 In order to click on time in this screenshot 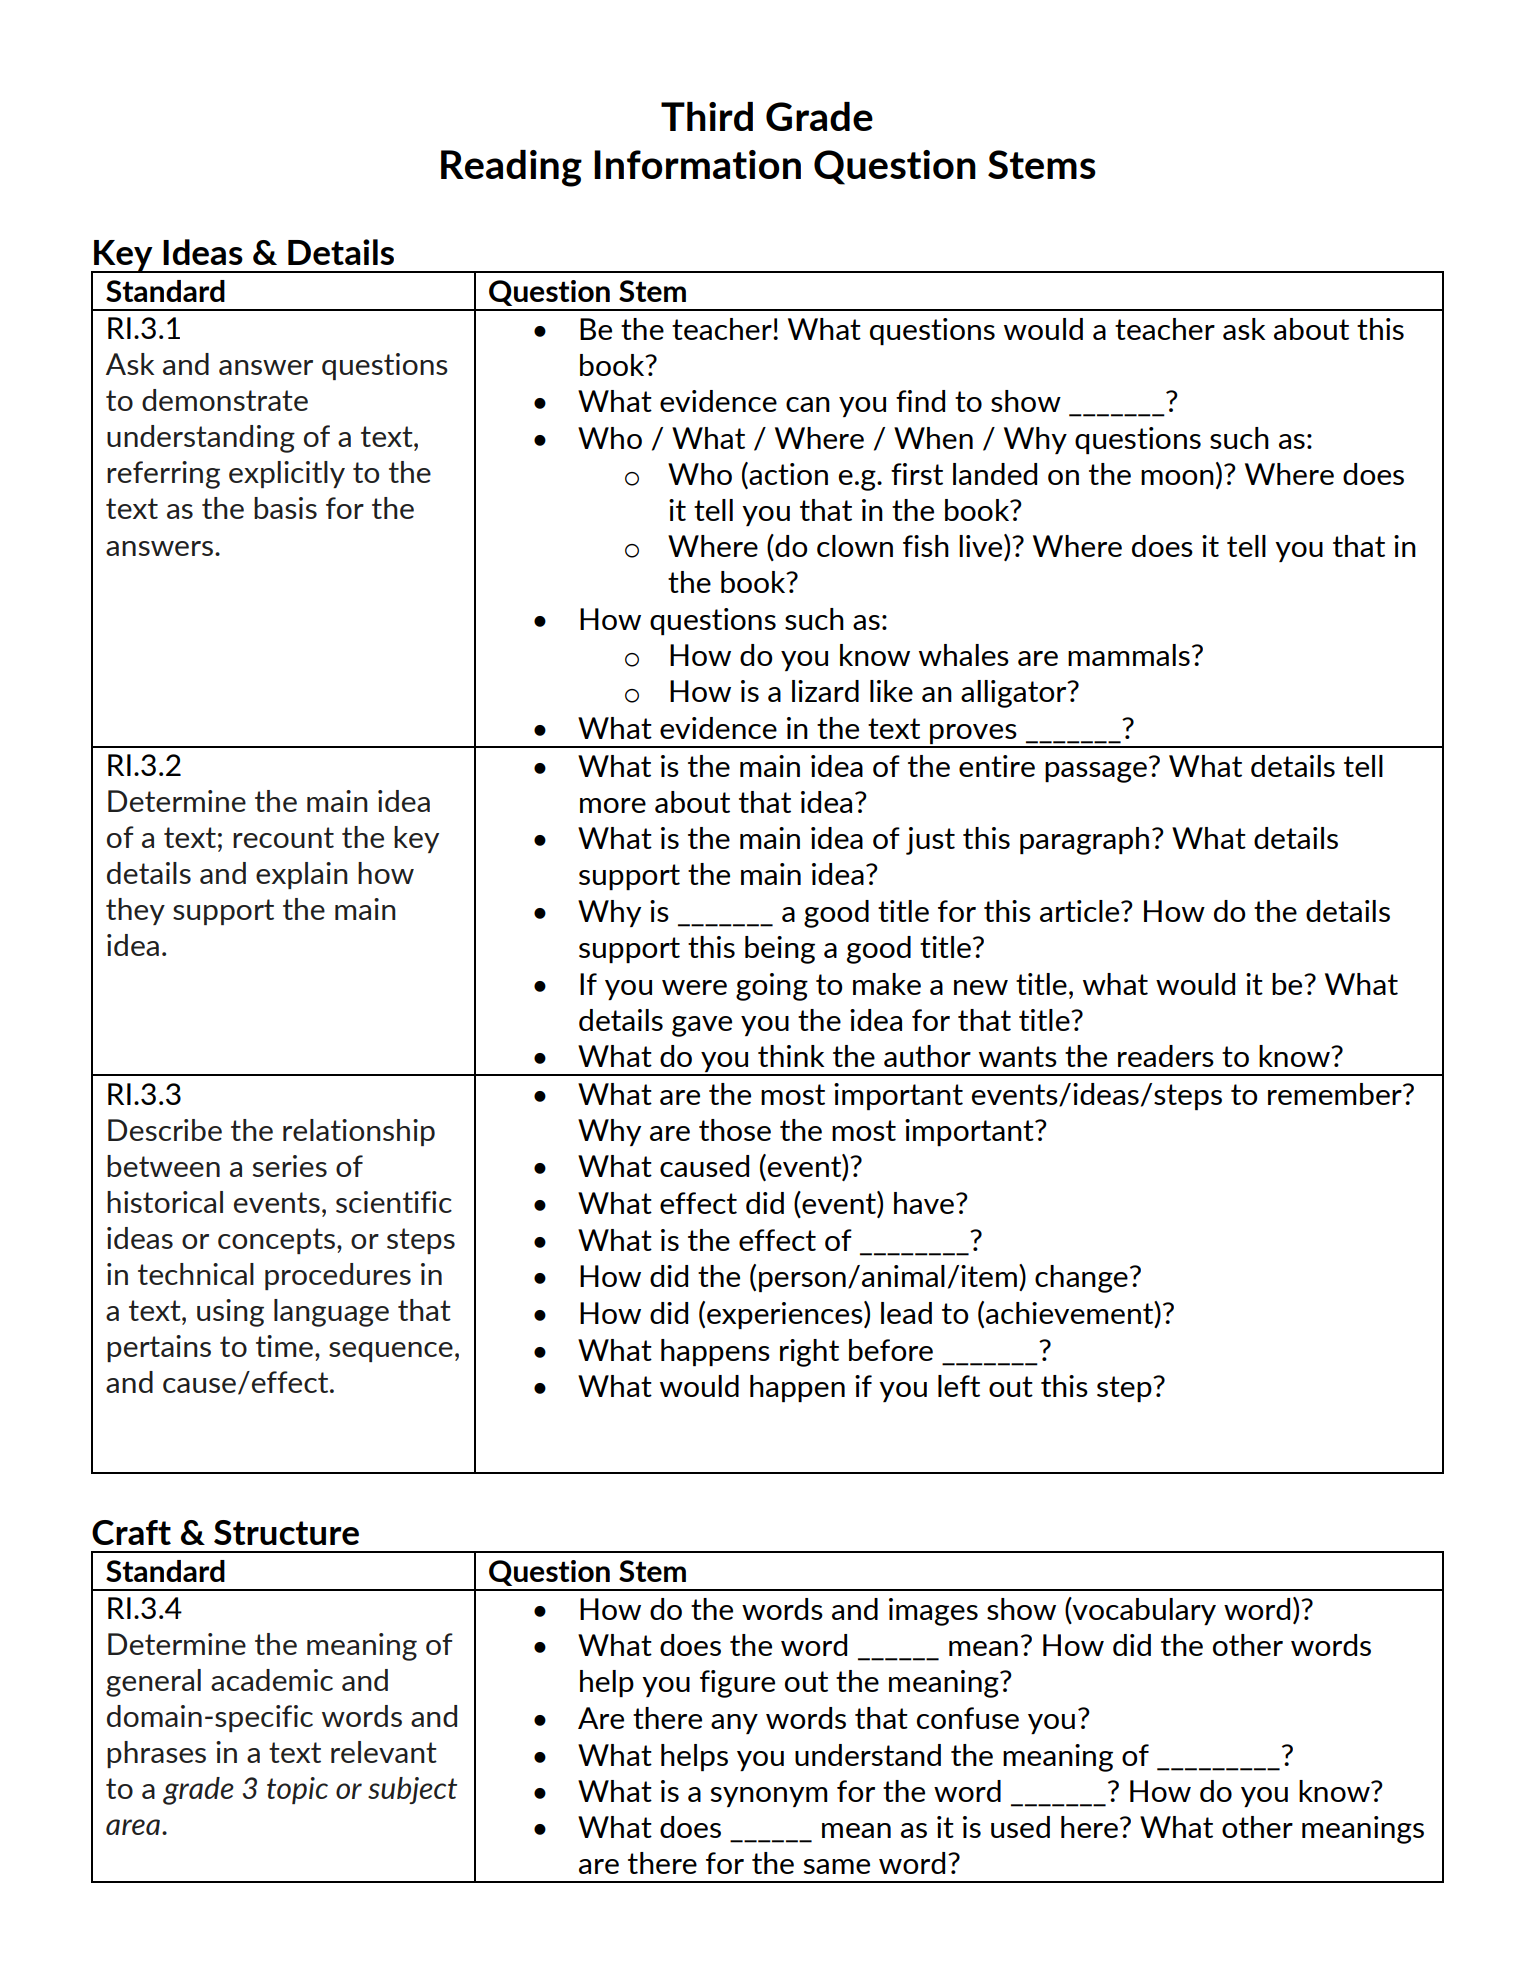, I will do `click(284, 1346)`.
